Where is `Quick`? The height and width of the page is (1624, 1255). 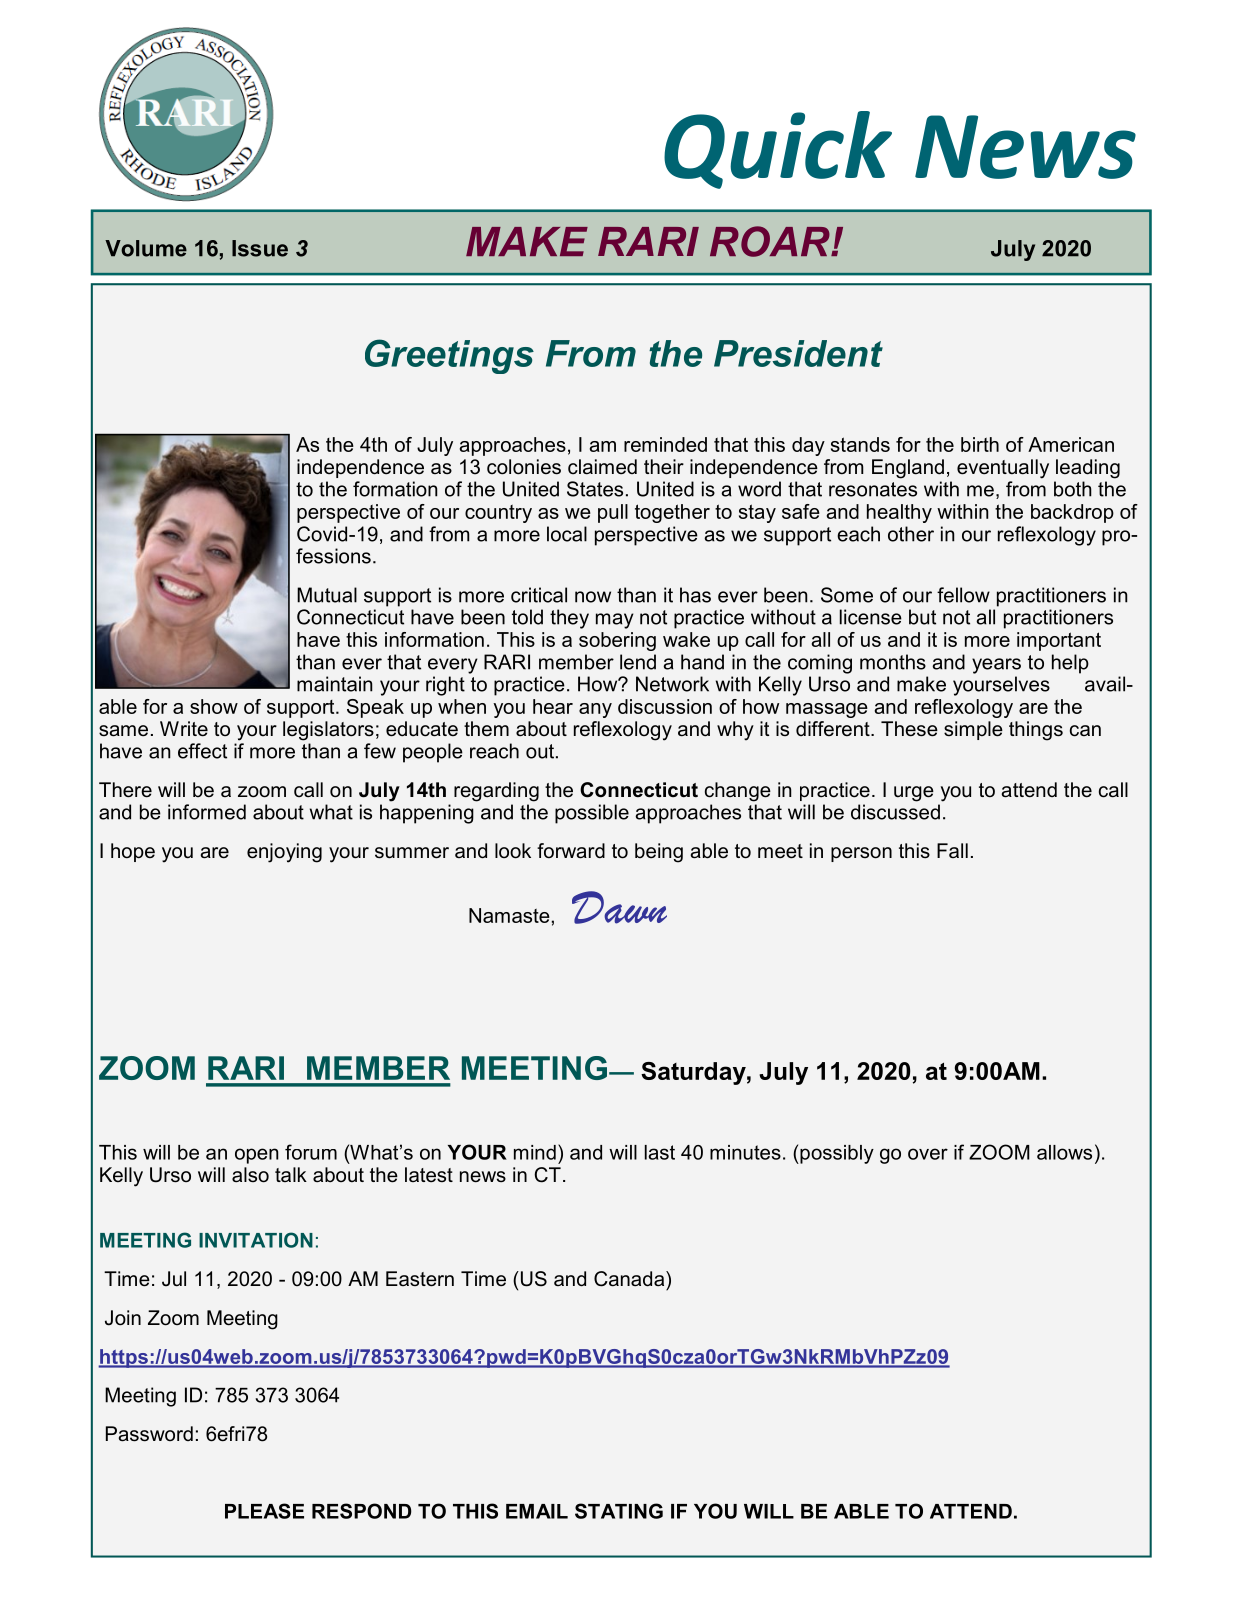 Quick is located at coordinates (778, 150).
